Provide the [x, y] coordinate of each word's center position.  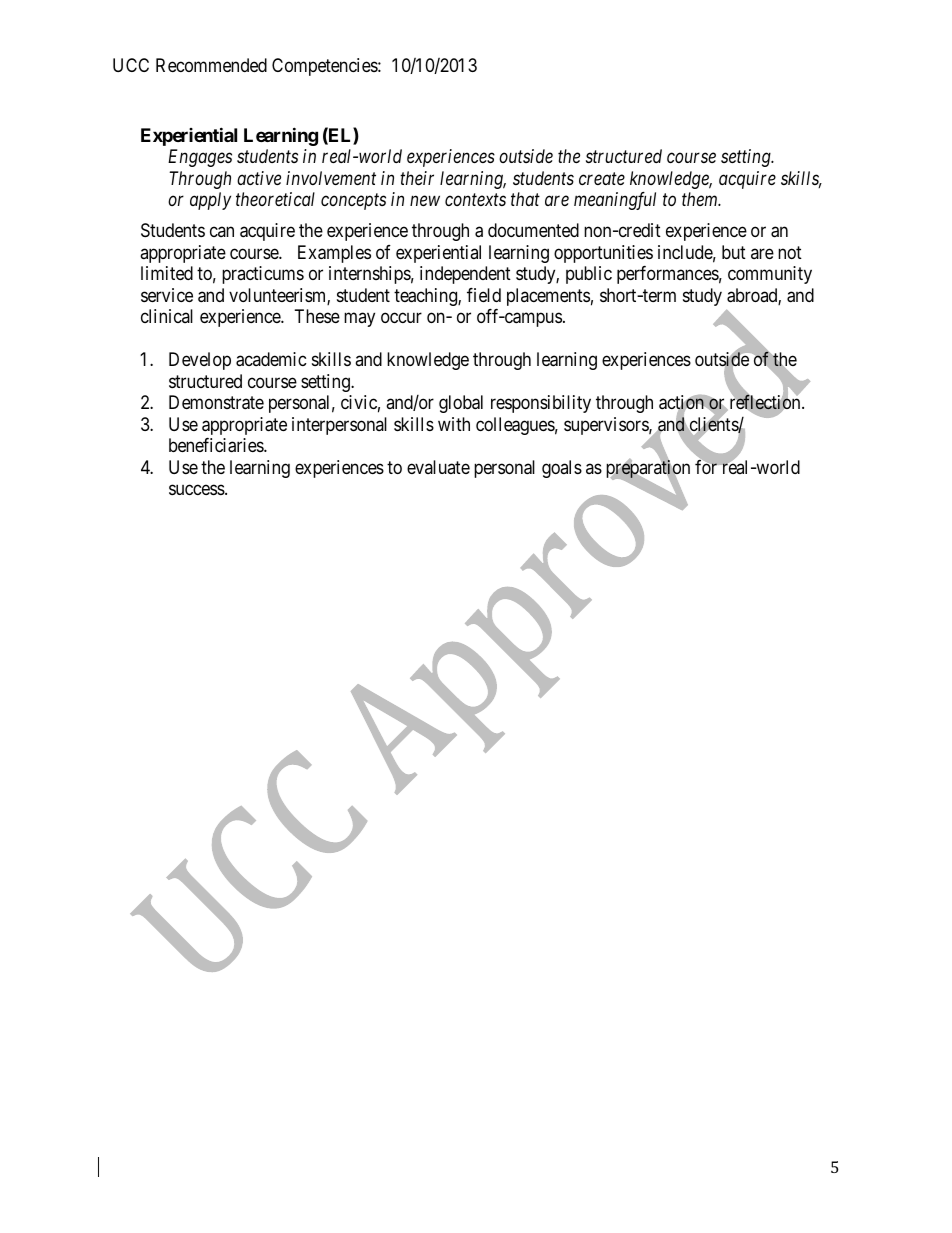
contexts [475, 200]
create [602, 179]
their [417, 178]
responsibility [541, 404]
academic [271, 359]
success [197, 489]
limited [167, 273]
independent [465, 275]
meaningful [615, 201]
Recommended [211, 65]
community [770, 275]
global [461, 404]
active [259, 178]
